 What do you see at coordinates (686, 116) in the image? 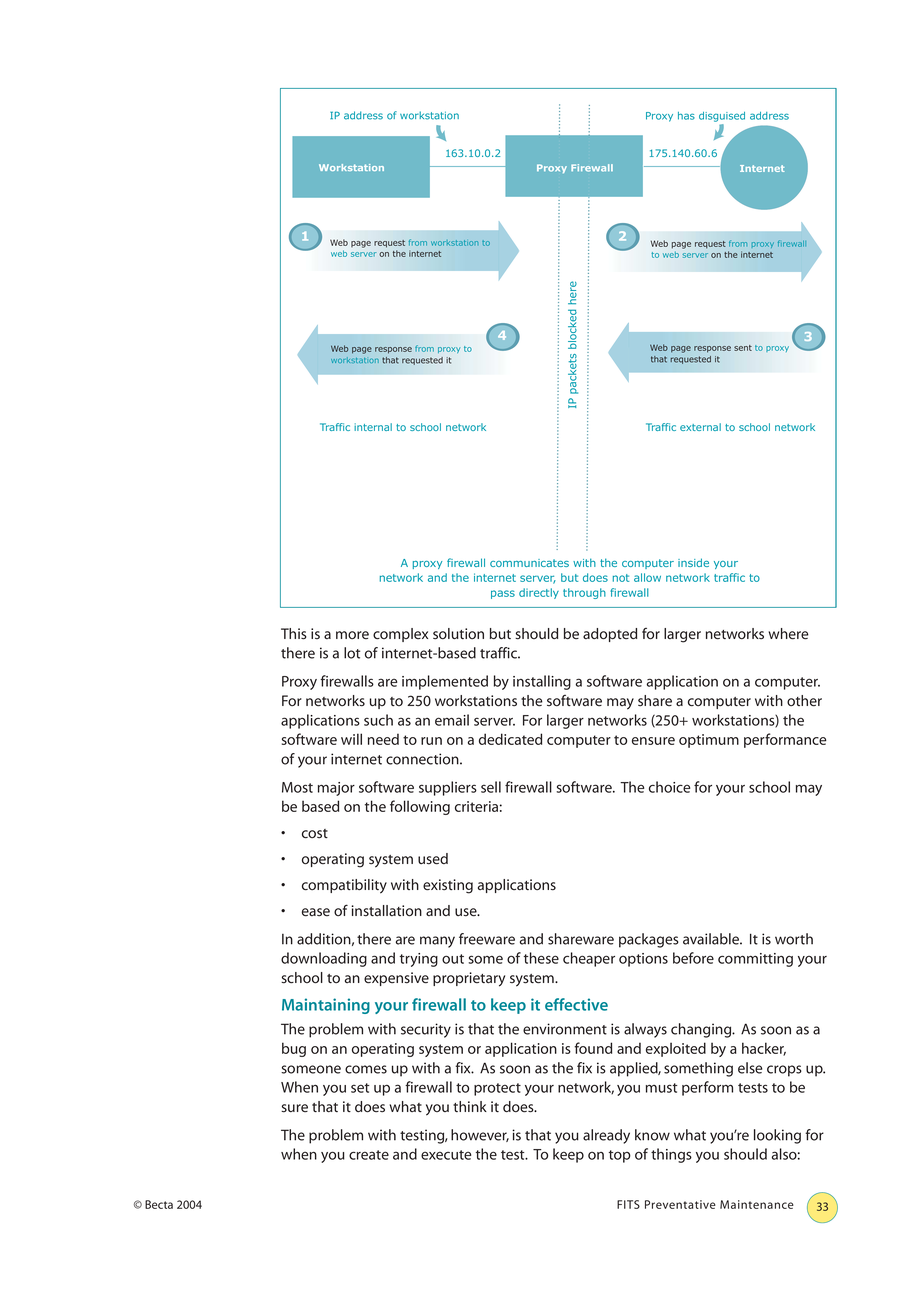
I see `has` at bounding box center [686, 116].
